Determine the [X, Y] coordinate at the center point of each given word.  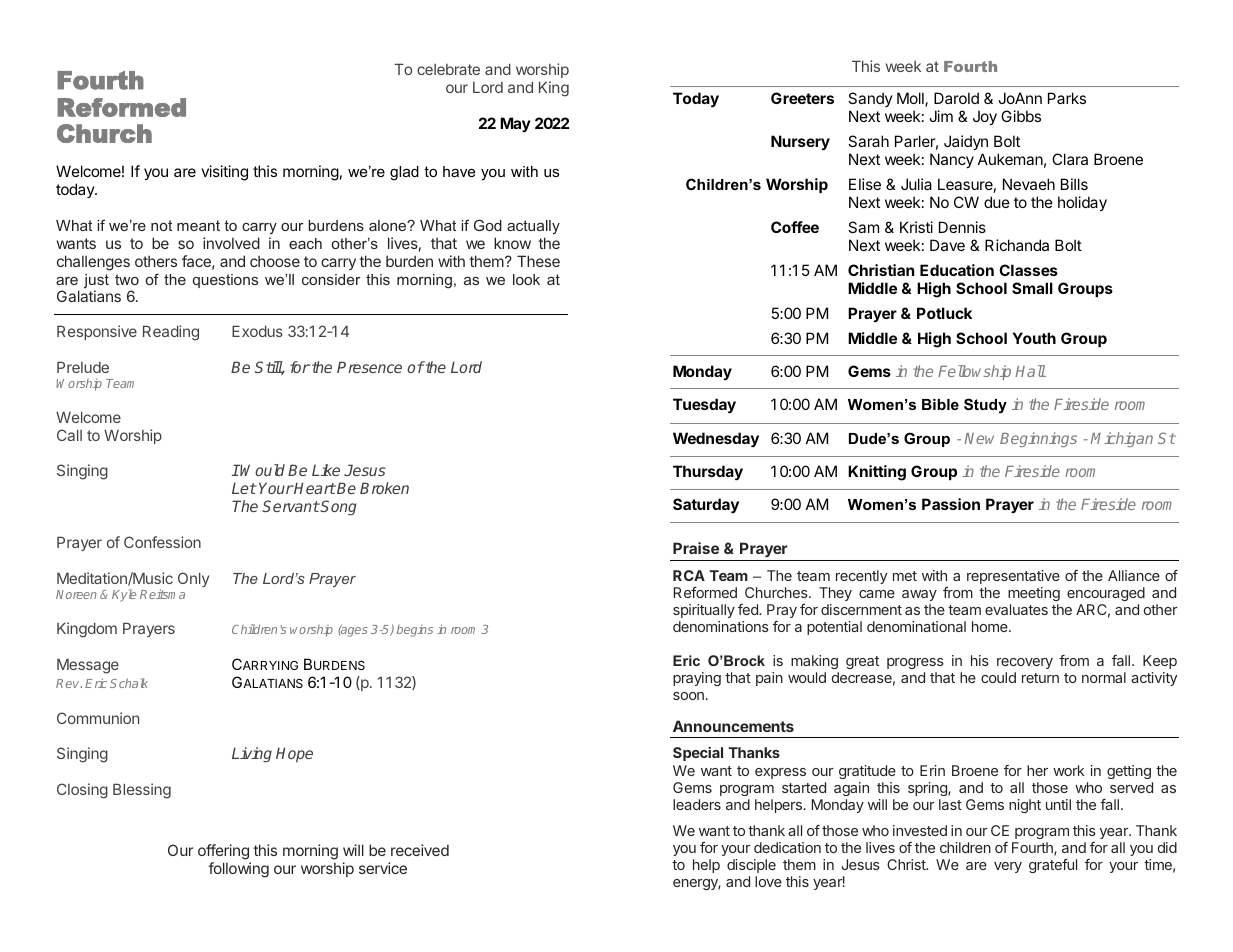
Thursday [708, 473]
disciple [751, 866]
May [515, 124]
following [238, 870]
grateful [1053, 866]
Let [244, 488]
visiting [224, 173]
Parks [1067, 98]
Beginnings [1038, 439]
